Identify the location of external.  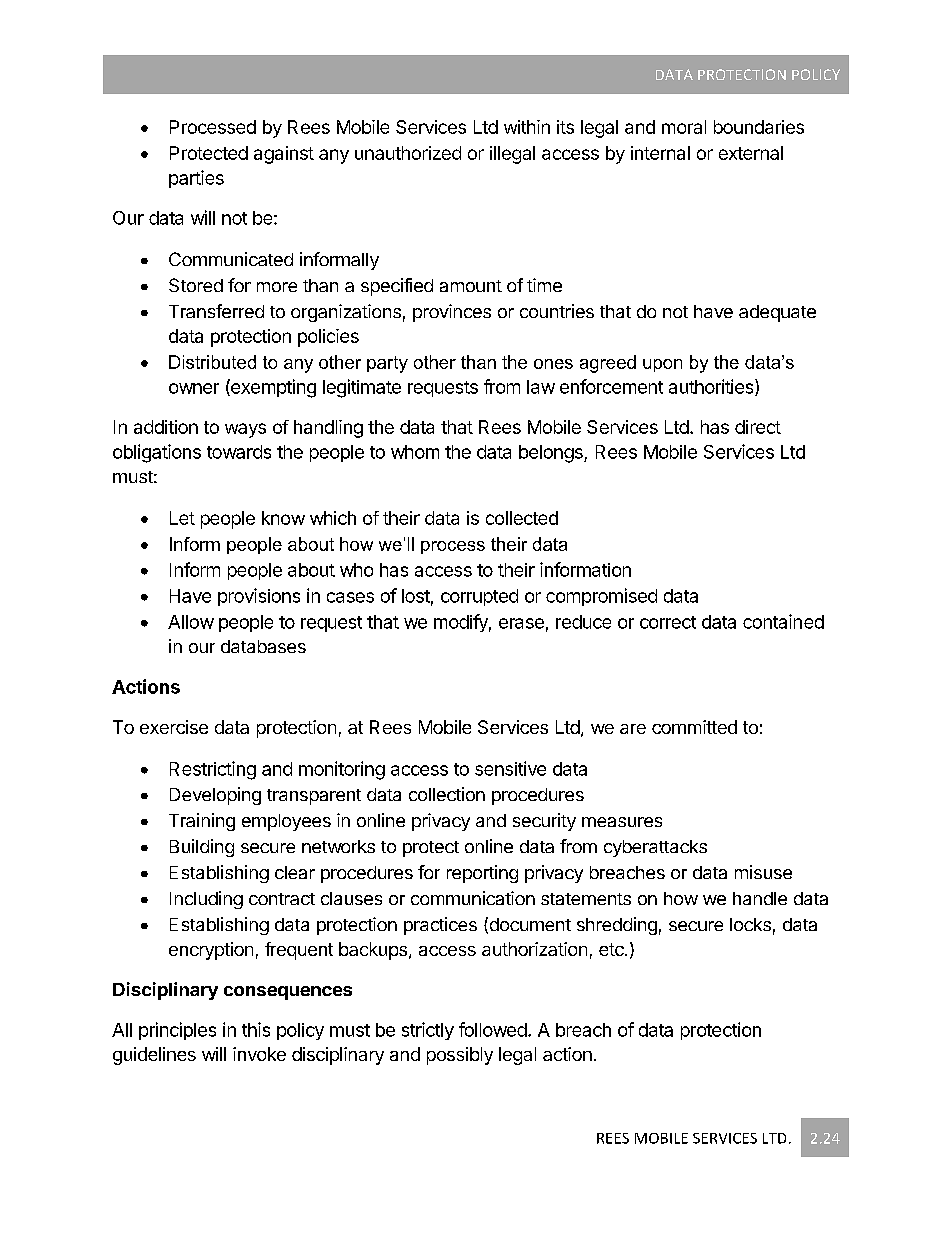
(751, 153).
